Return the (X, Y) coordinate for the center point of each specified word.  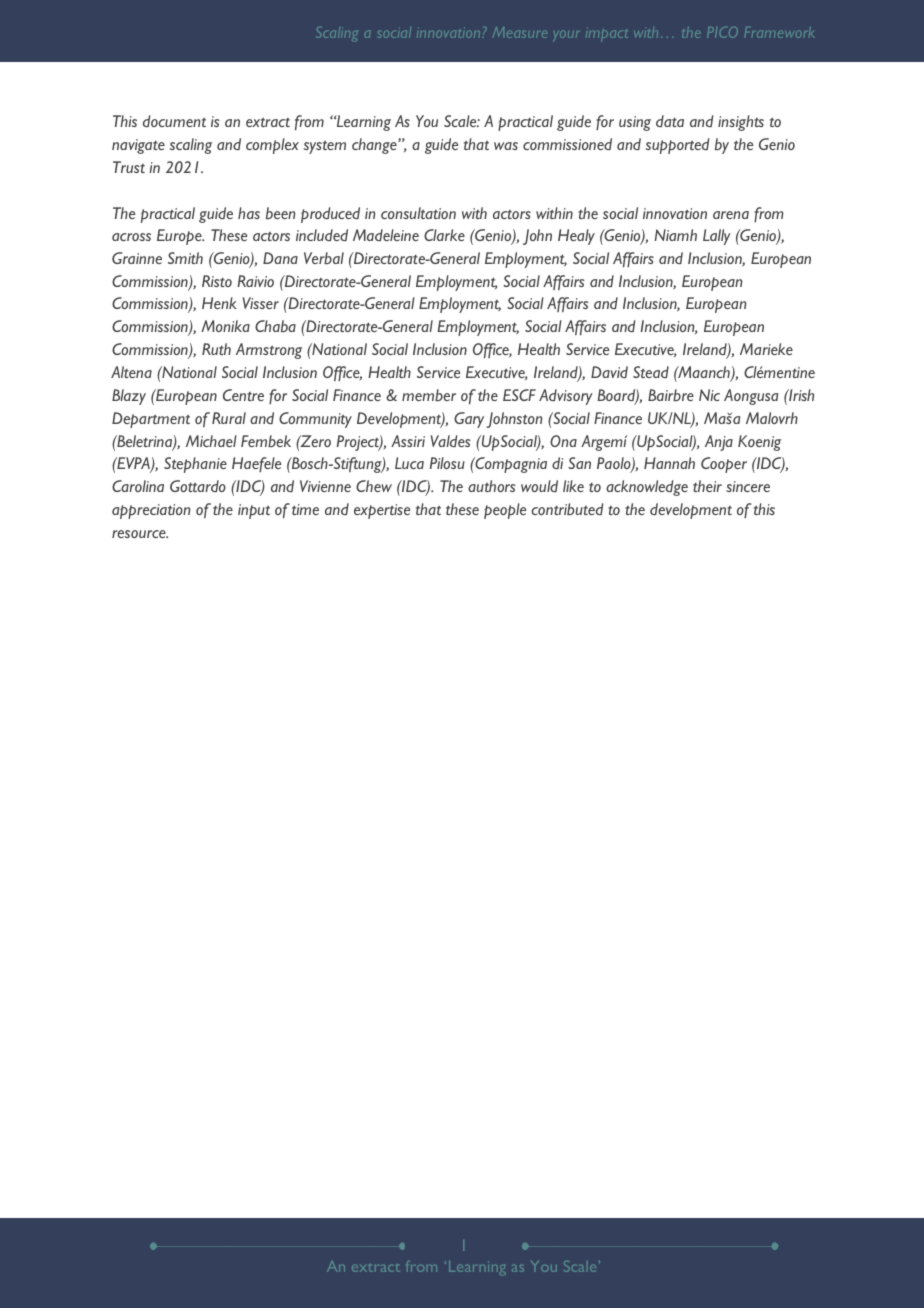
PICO (722, 32)
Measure (520, 32)
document (174, 121)
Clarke (444, 235)
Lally (717, 237)
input (254, 511)
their (707, 486)
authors (492, 486)
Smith (185, 258)
